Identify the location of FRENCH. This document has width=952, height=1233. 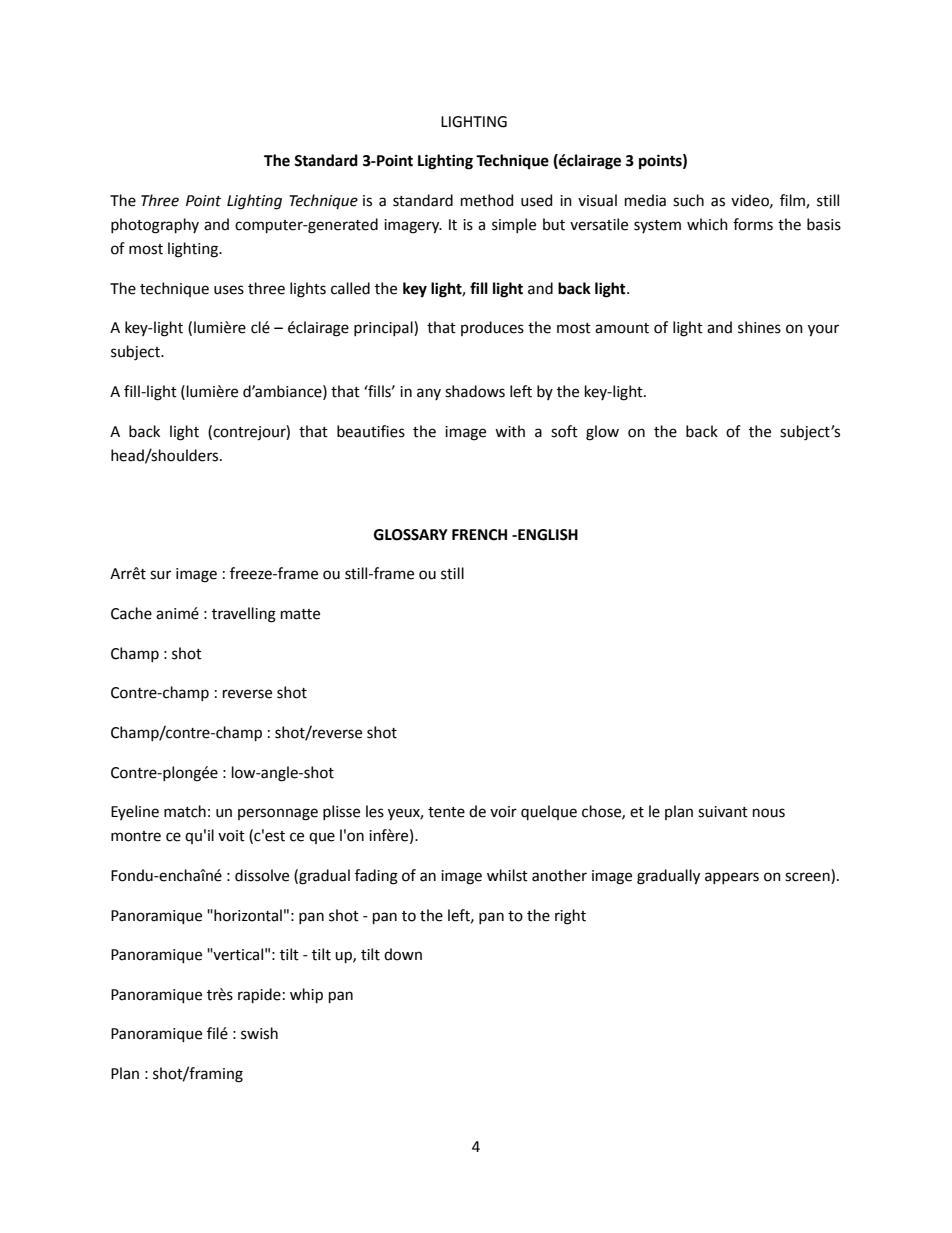
(479, 535).
